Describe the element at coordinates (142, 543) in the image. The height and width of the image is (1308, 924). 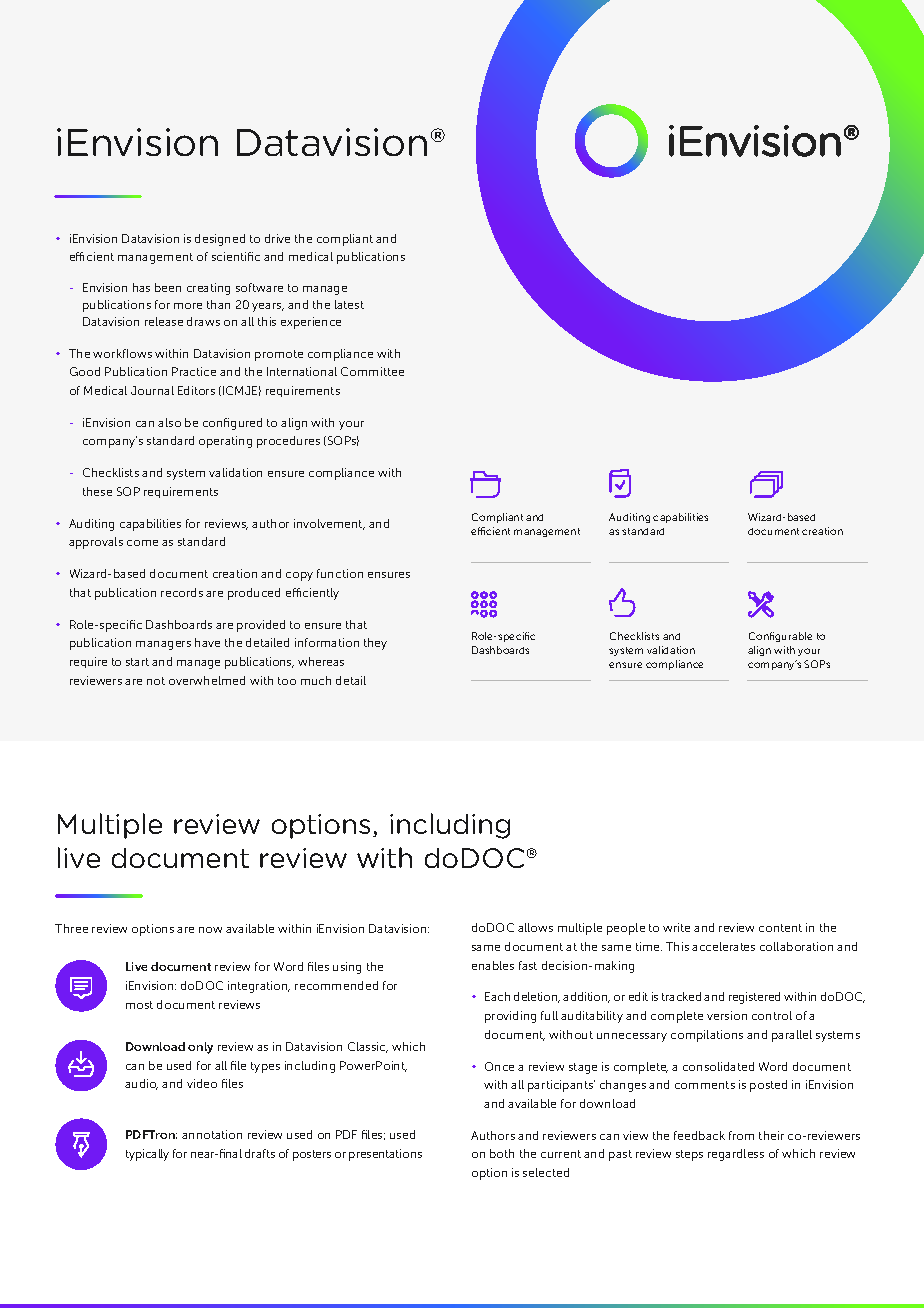
I see `come` at that location.
